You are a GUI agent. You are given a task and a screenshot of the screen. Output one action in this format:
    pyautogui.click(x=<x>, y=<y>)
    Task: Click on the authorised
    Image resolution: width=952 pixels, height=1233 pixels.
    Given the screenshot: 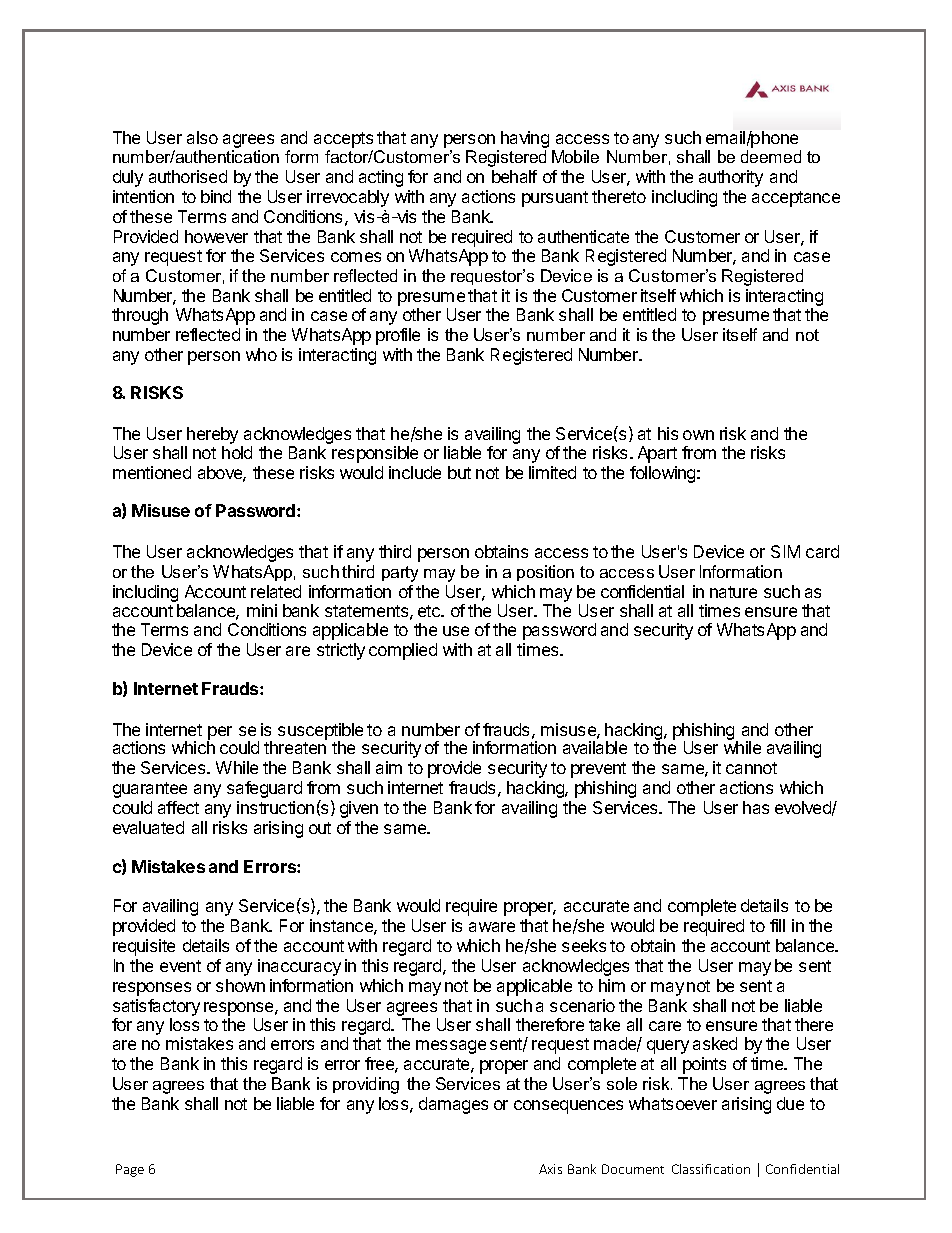 What is the action you would take?
    pyautogui.click(x=188, y=176)
